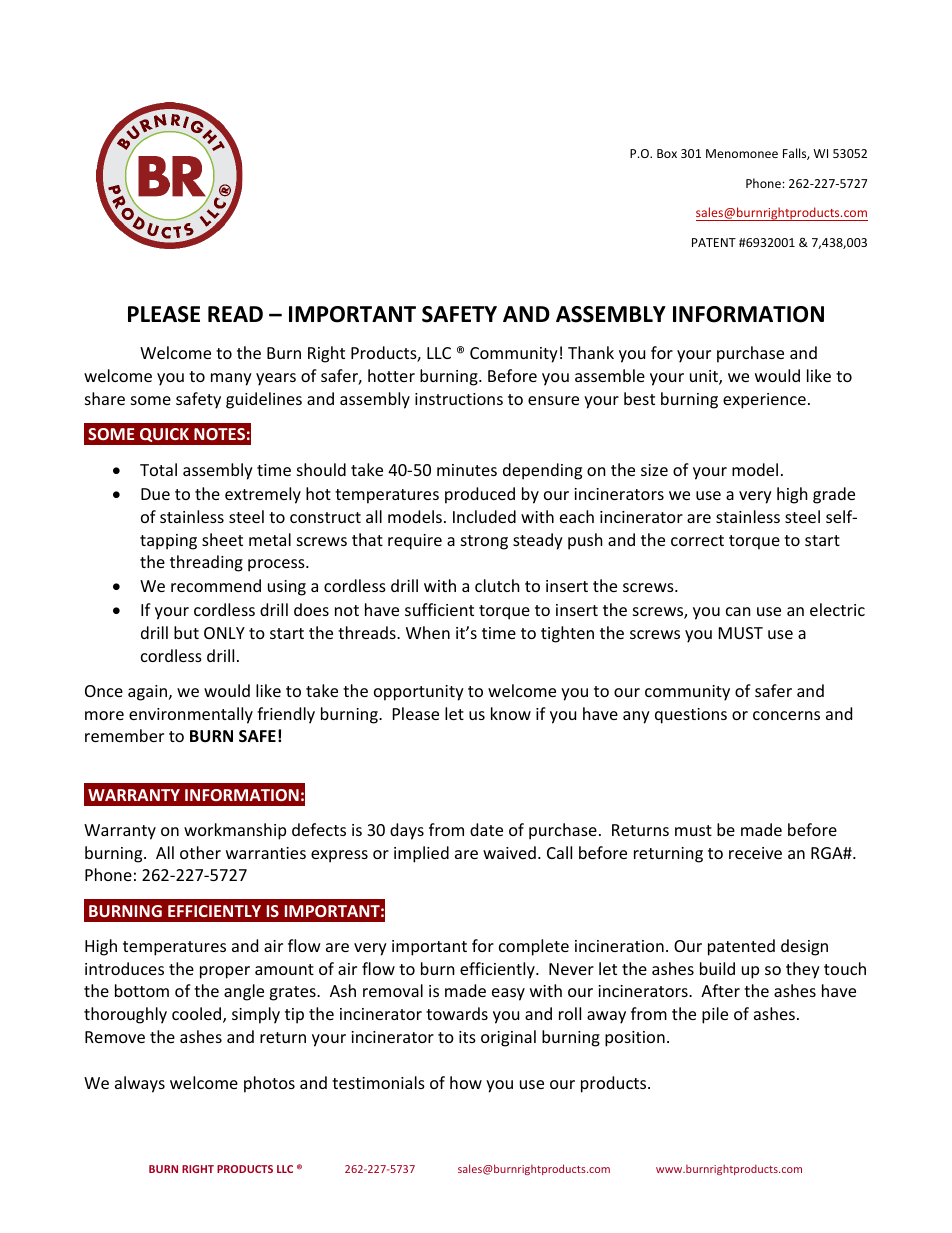  What do you see at coordinates (231, 379) in the document?
I see `many` at bounding box center [231, 379].
